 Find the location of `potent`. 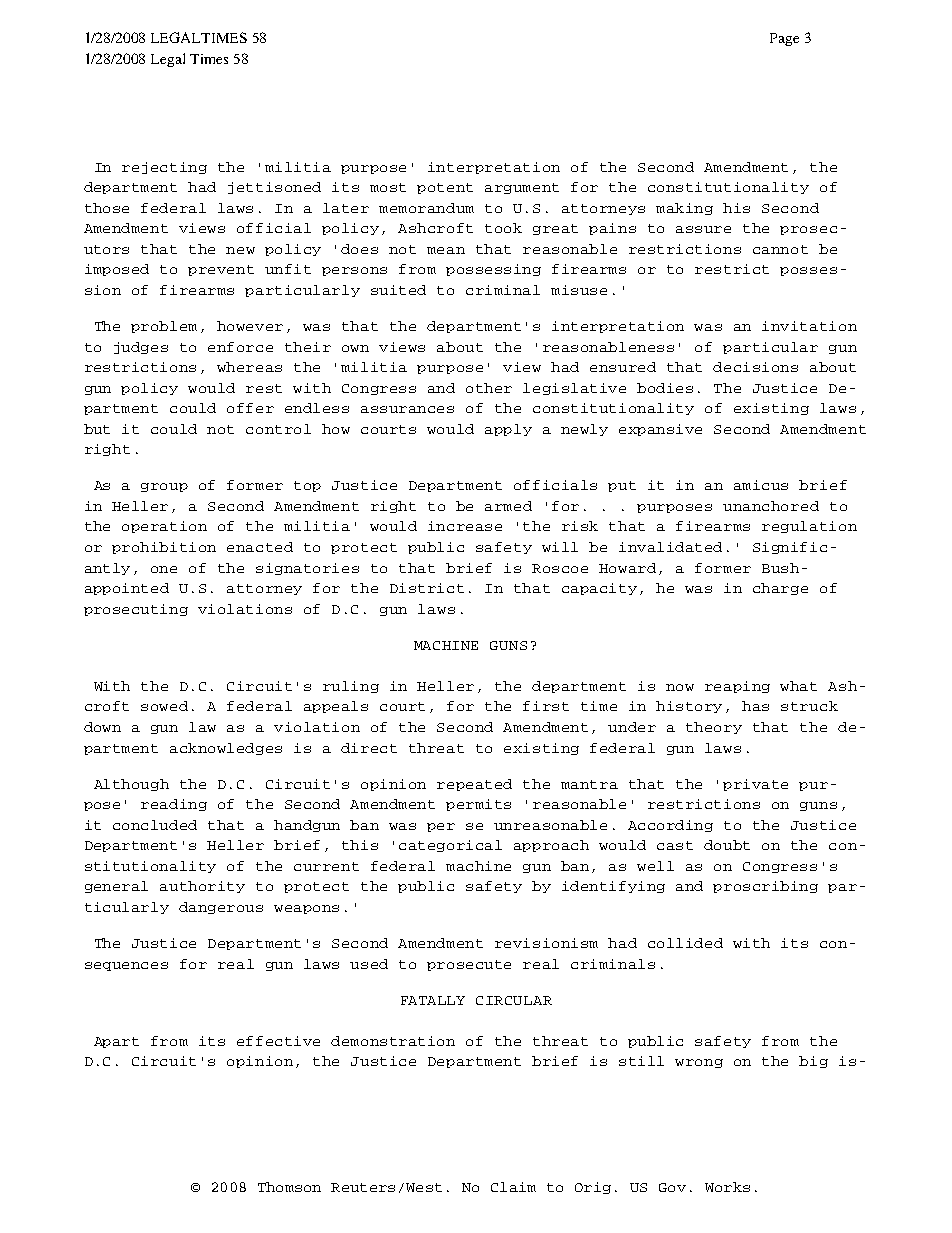

potent is located at coordinates (445, 188).
